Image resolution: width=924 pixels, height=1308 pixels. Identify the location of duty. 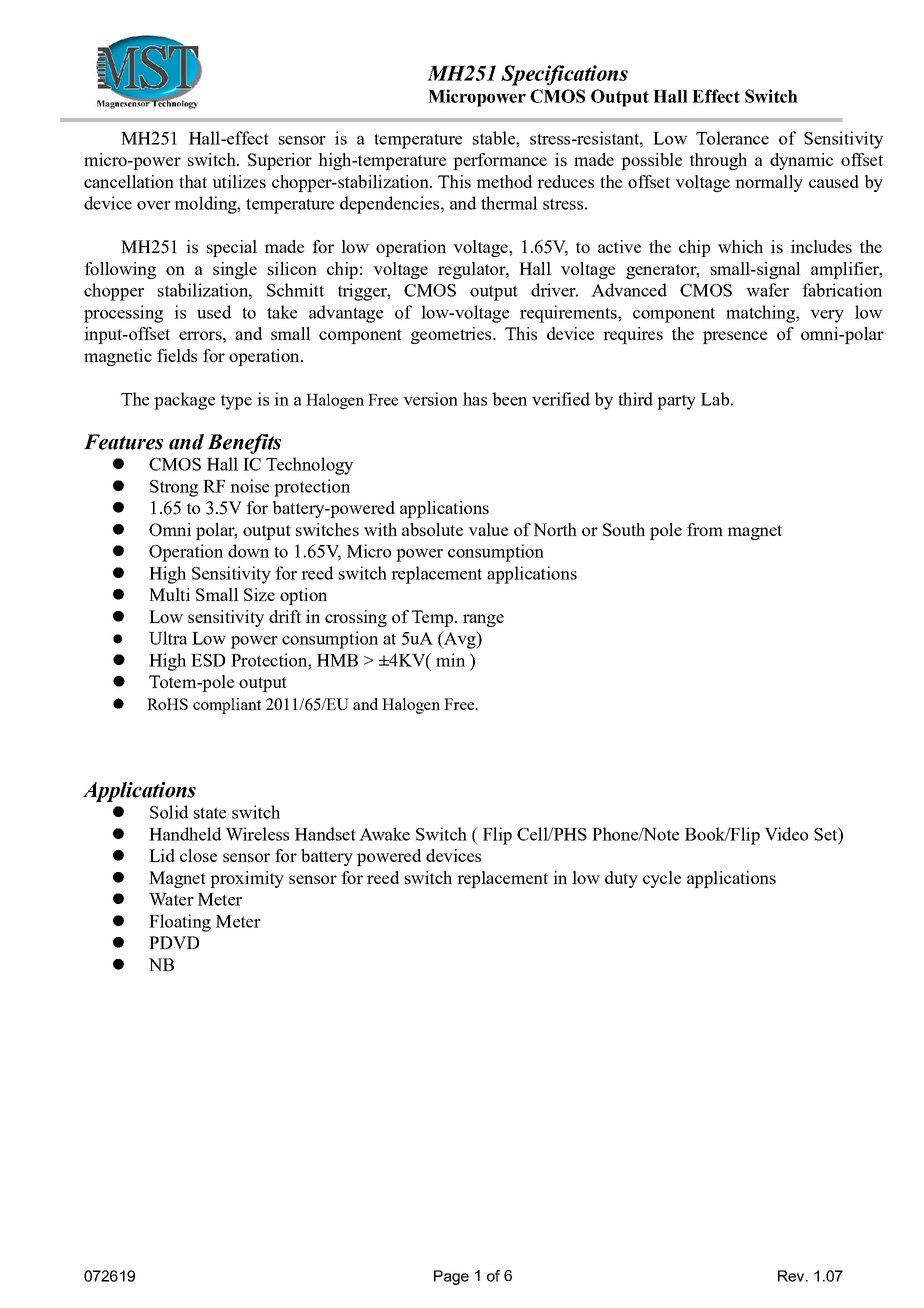
(621, 879).
